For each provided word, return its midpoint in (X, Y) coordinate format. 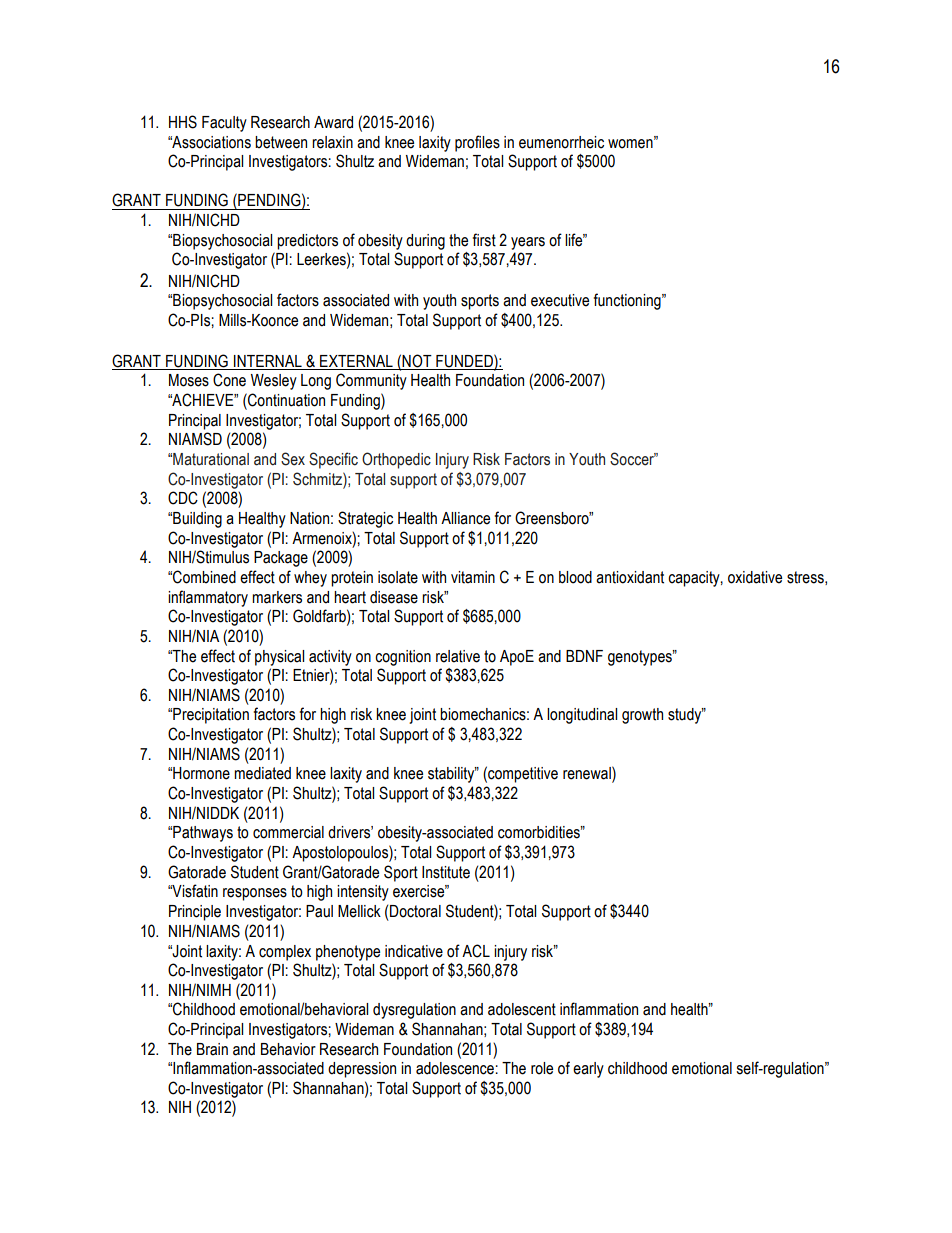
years (528, 243)
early (588, 1070)
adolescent (522, 1009)
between (281, 142)
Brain (212, 1049)
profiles (477, 143)
